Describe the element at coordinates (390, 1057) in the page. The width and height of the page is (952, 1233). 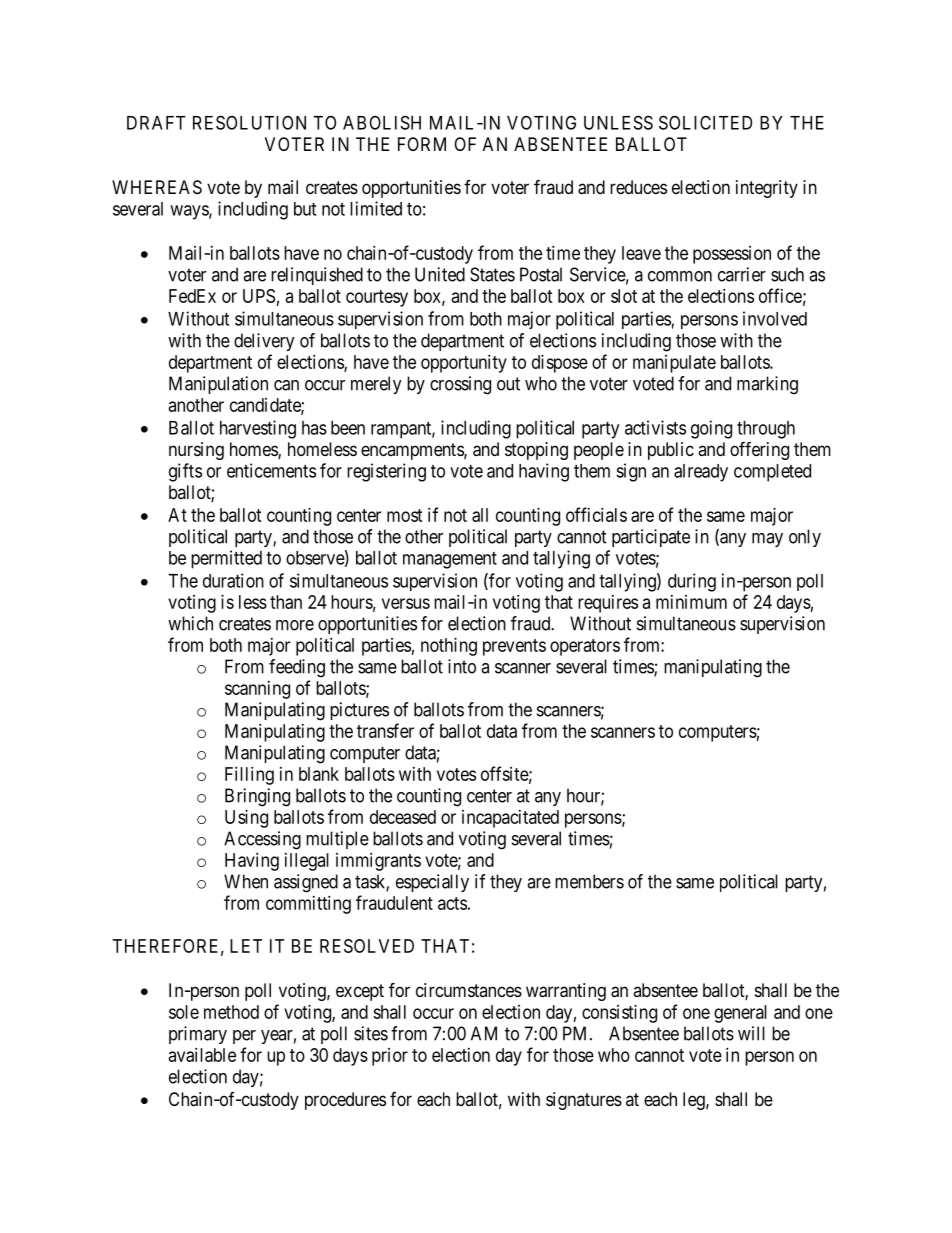
I see `prior` at that location.
